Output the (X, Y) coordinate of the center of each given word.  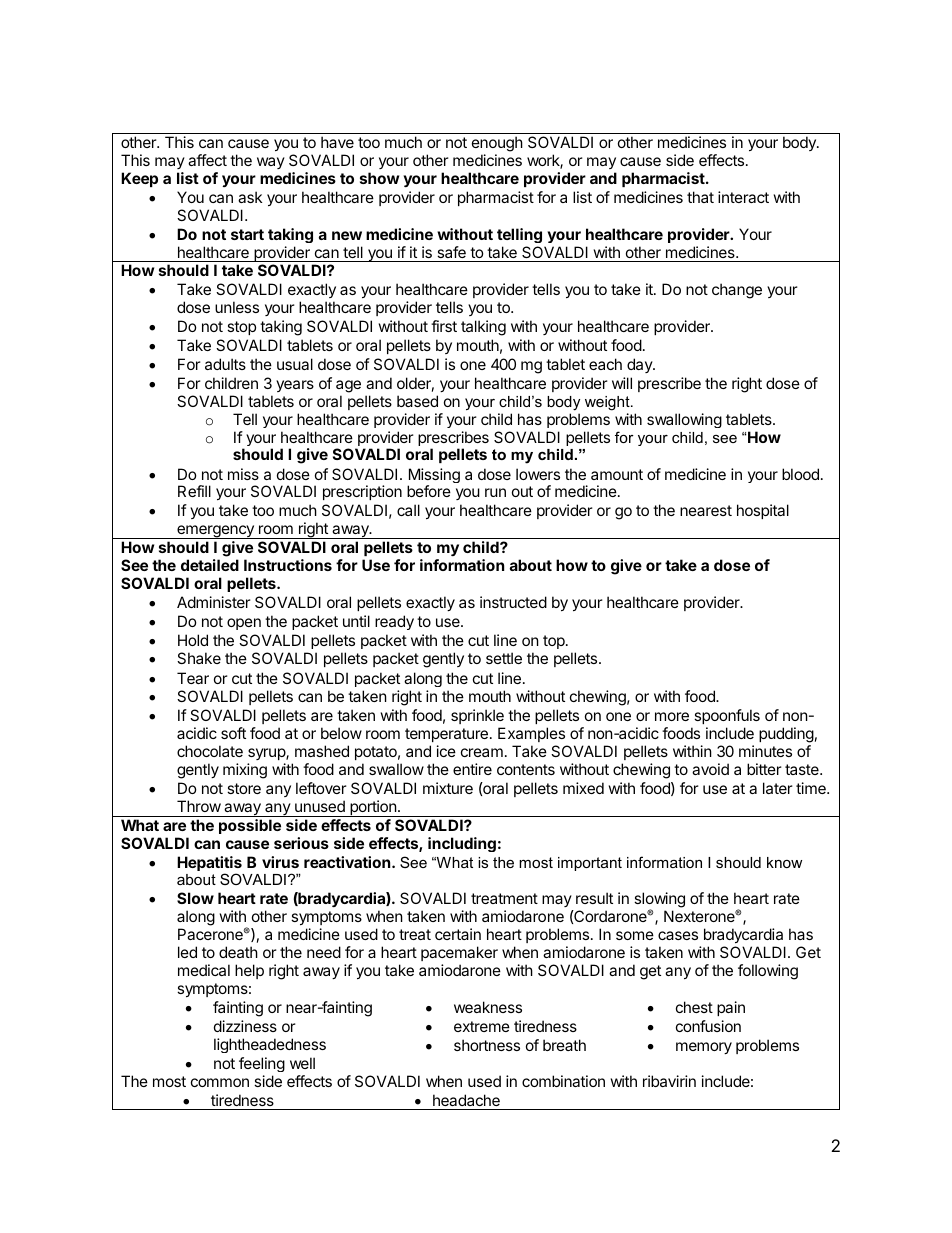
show (379, 178)
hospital (763, 511)
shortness (487, 1045)
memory (704, 1048)
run (495, 492)
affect (207, 160)
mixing (245, 771)
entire (472, 769)
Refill (194, 491)
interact (743, 197)
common (220, 1082)
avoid (710, 769)
